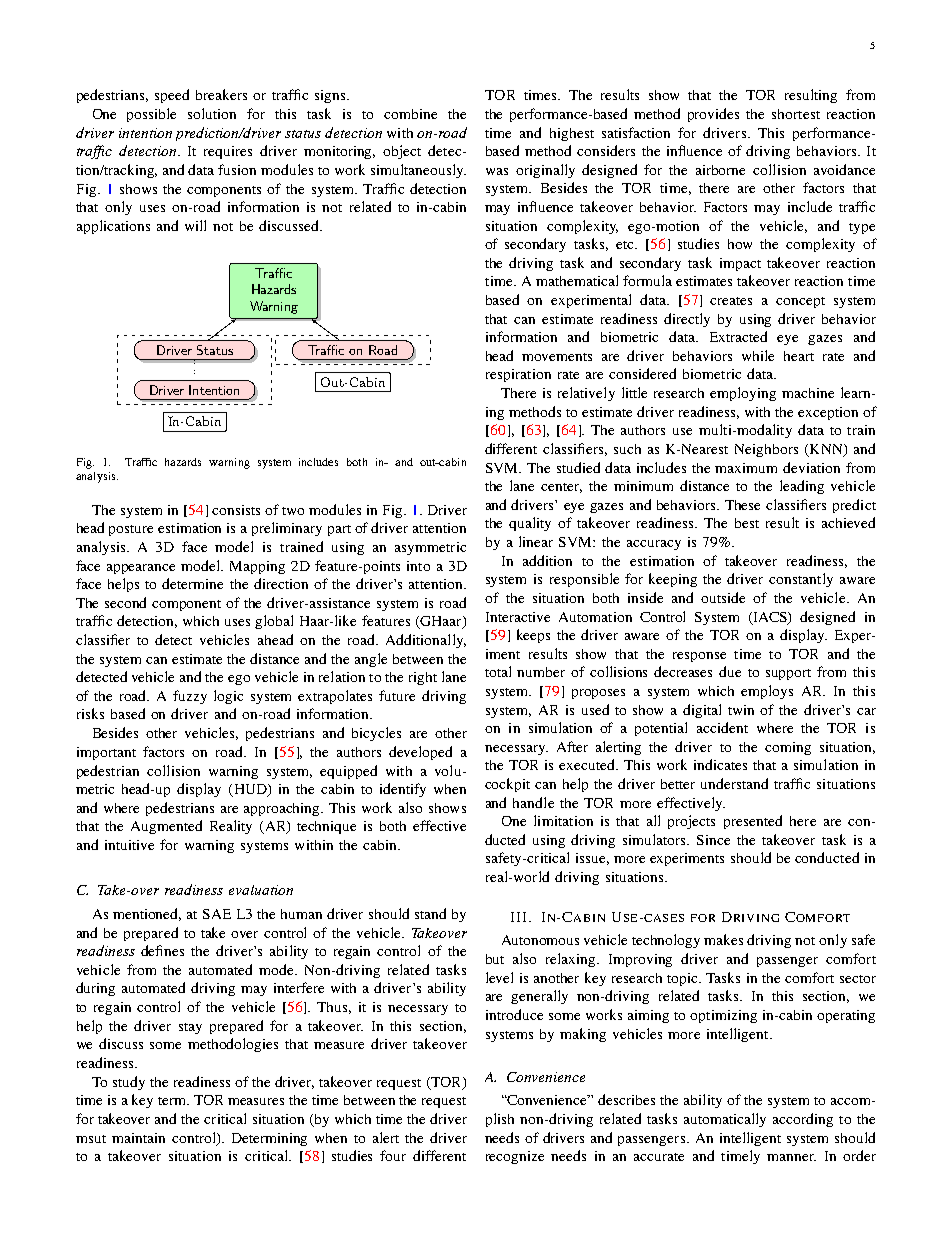 The width and height of the document is (952, 1233). What do you see at coordinates (518, 617) in the document?
I see `Interactive` at bounding box center [518, 617].
